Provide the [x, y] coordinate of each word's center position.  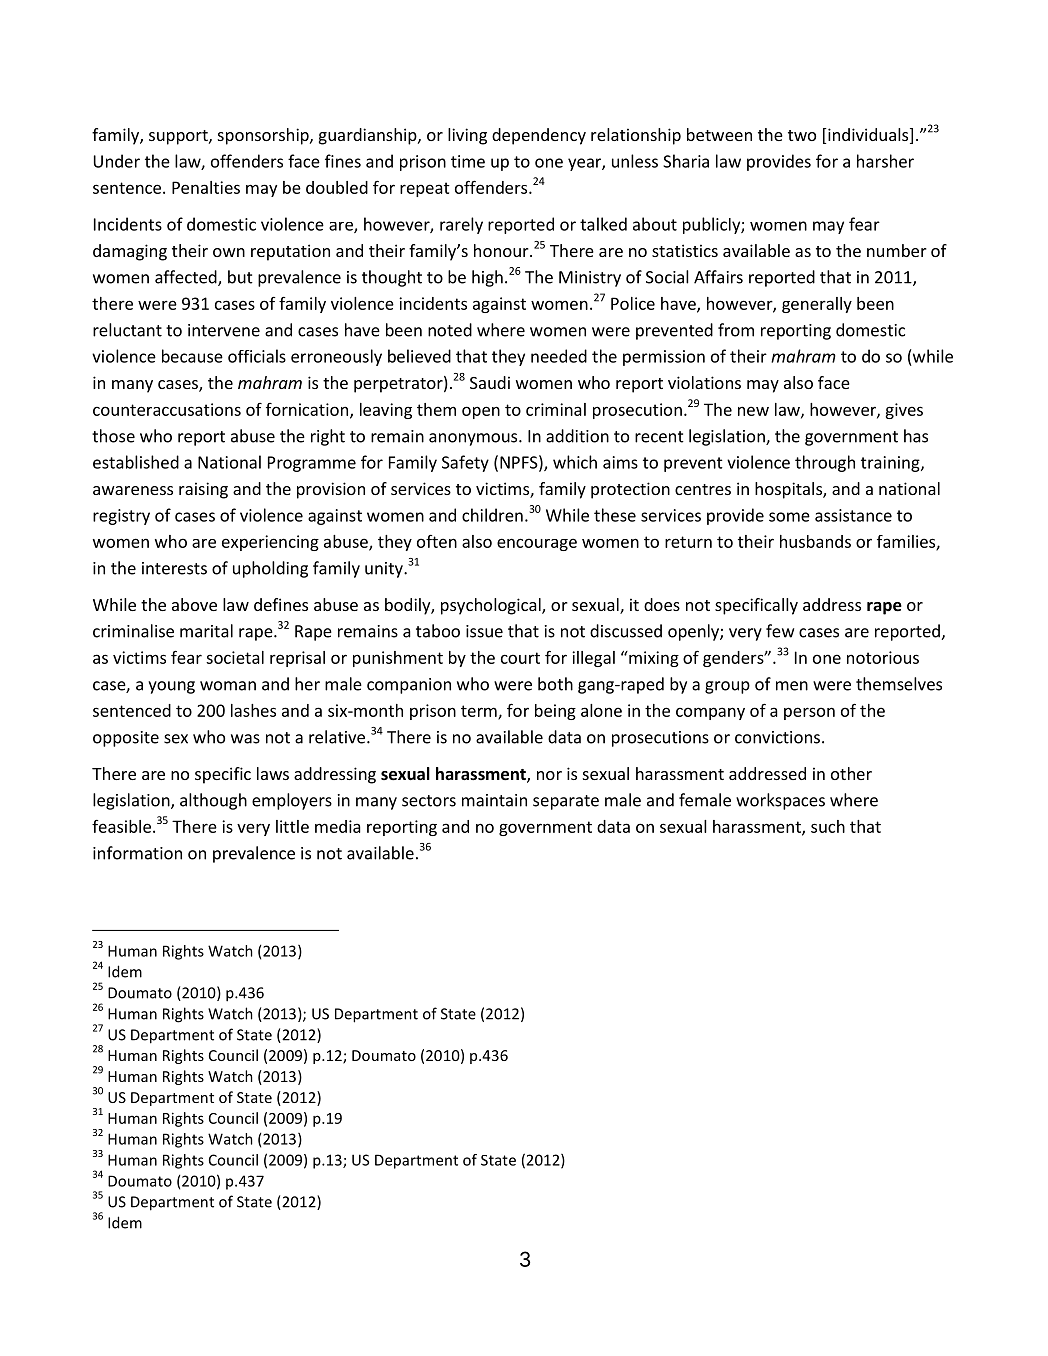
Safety [465, 463]
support [179, 137]
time [468, 161]
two [802, 135]
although [213, 801]
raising [203, 490]
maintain [494, 800]
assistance [853, 515]
